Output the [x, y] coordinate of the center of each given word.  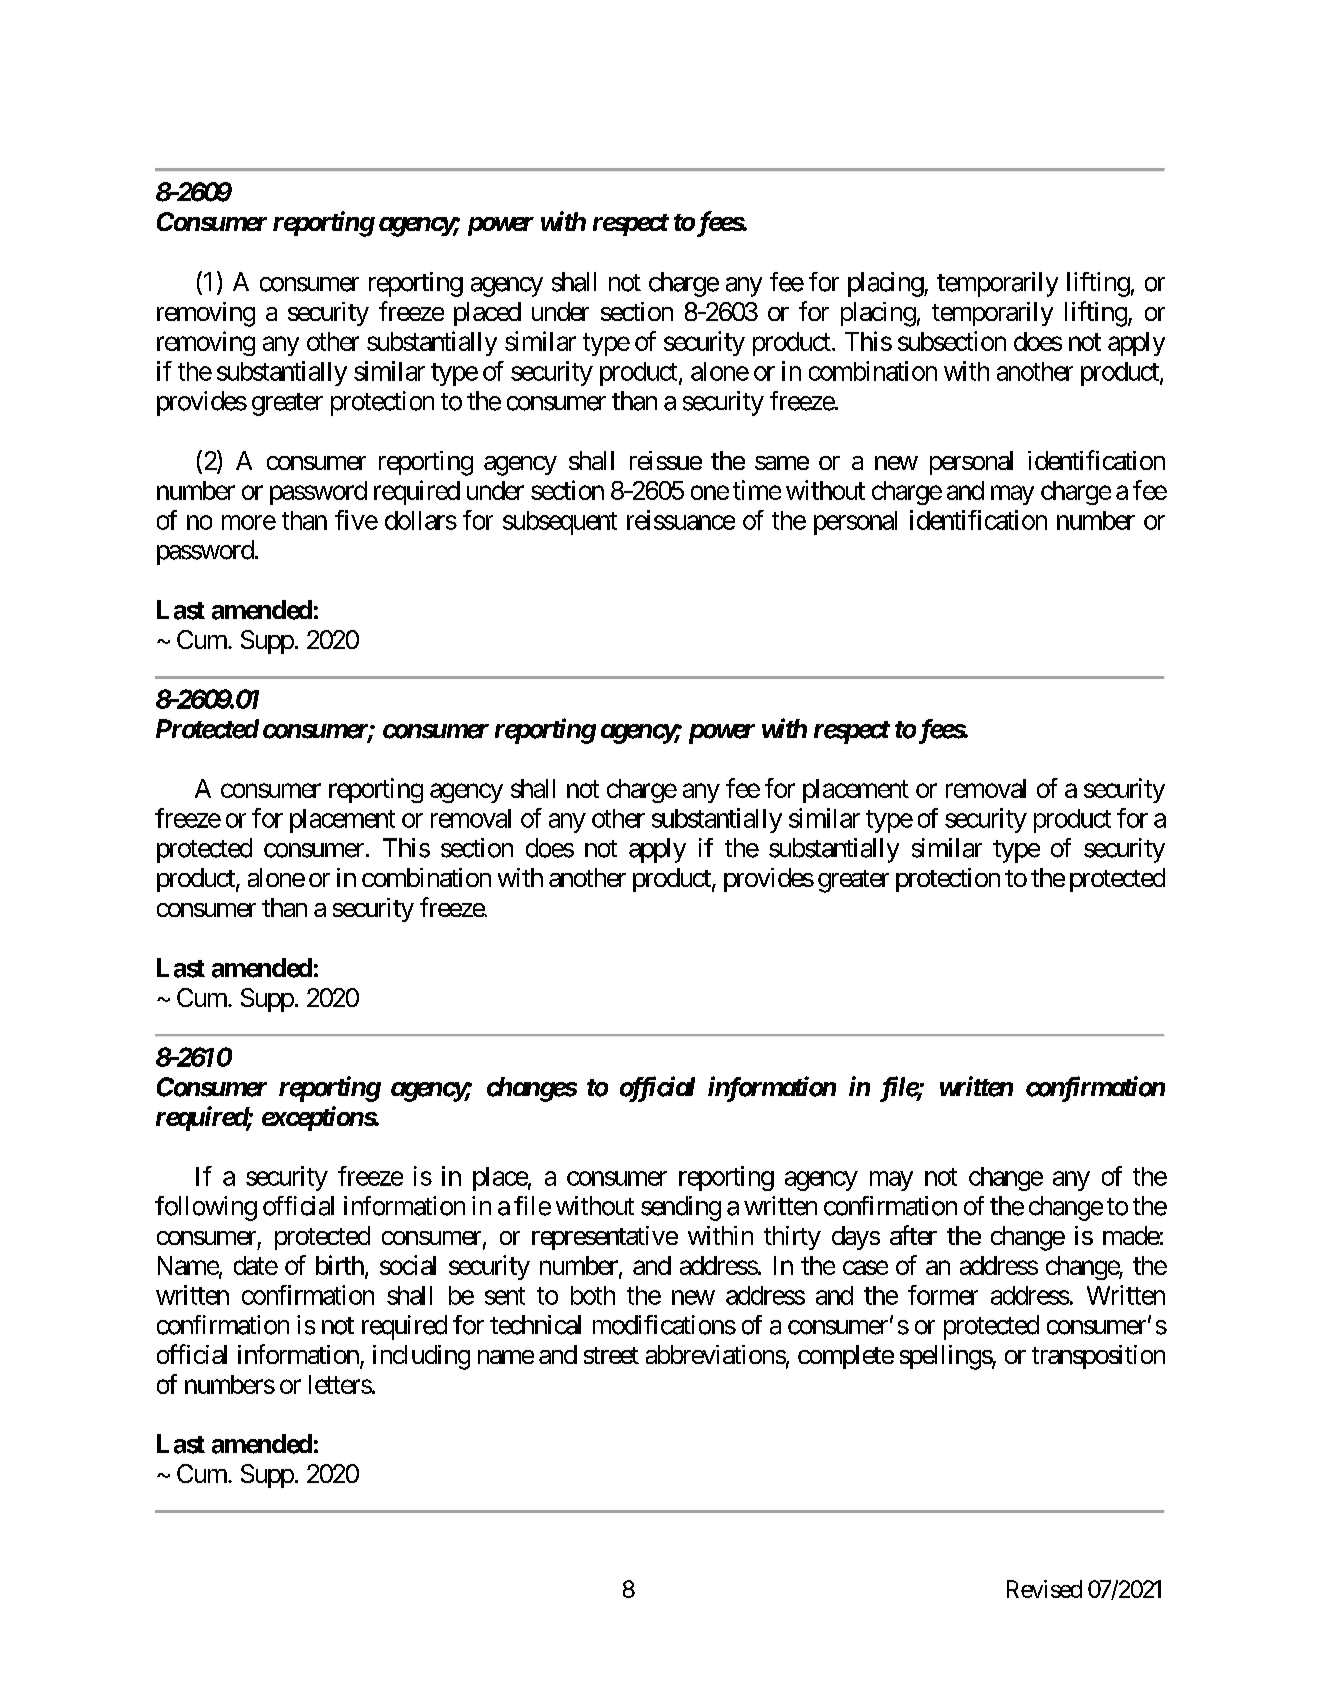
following [206, 1208]
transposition [1098, 1357]
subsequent [560, 523]
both [593, 1295]
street [611, 1355]
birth [340, 1265]
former [943, 1295]
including [421, 1357]
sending [681, 1208]
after [913, 1235]
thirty [792, 1238]
